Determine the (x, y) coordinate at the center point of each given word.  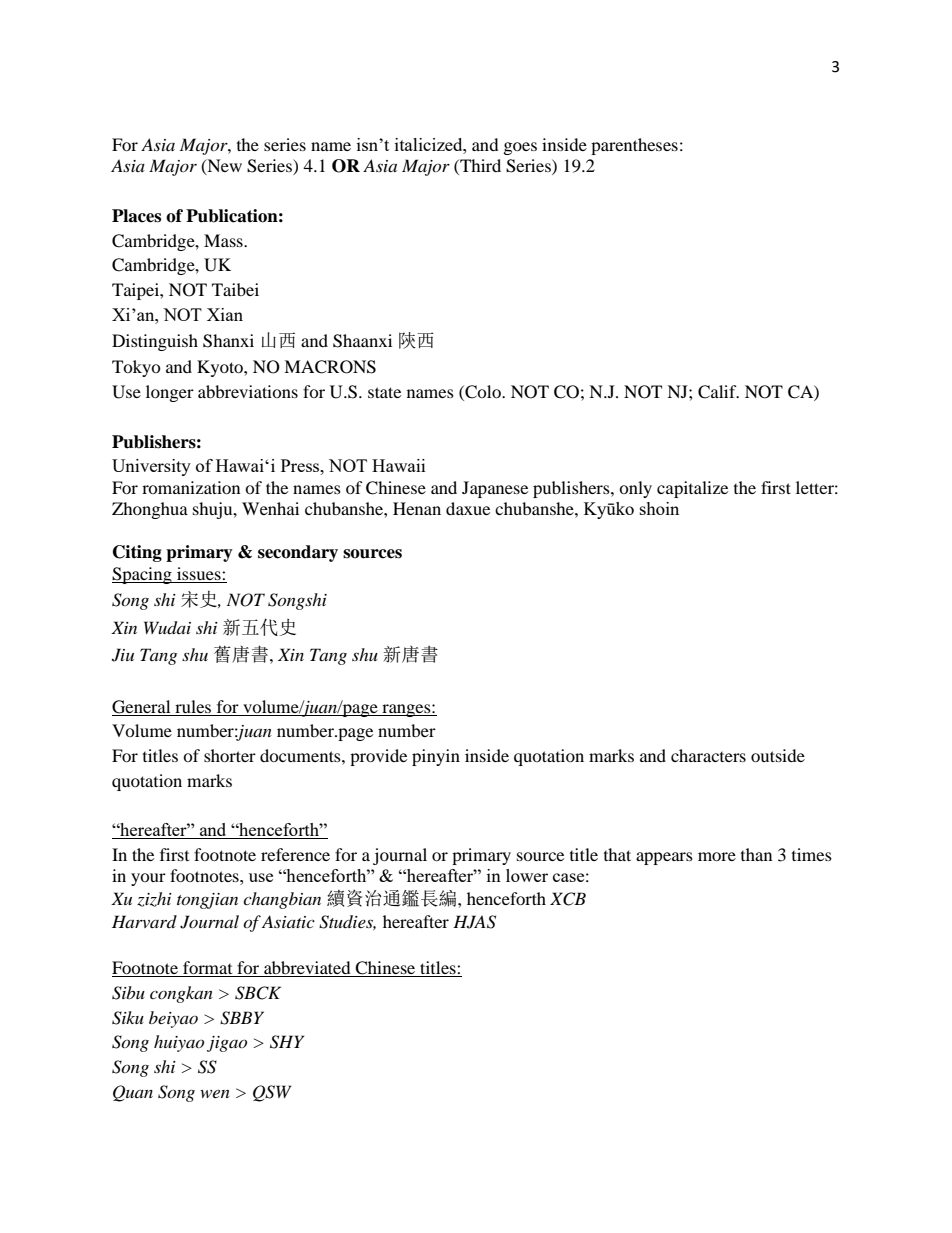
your (148, 879)
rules (193, 706)
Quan (133, 1093)
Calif (718, 392)
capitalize (692, 489)
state (384, 392)
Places (136, 216)
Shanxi (228, 341)
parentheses (634, 146)
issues (200, 573)
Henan (417, 508)
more (717, 856)
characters (708, 755)
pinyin (436, 757)
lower (527, 875)
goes (520, 148)
